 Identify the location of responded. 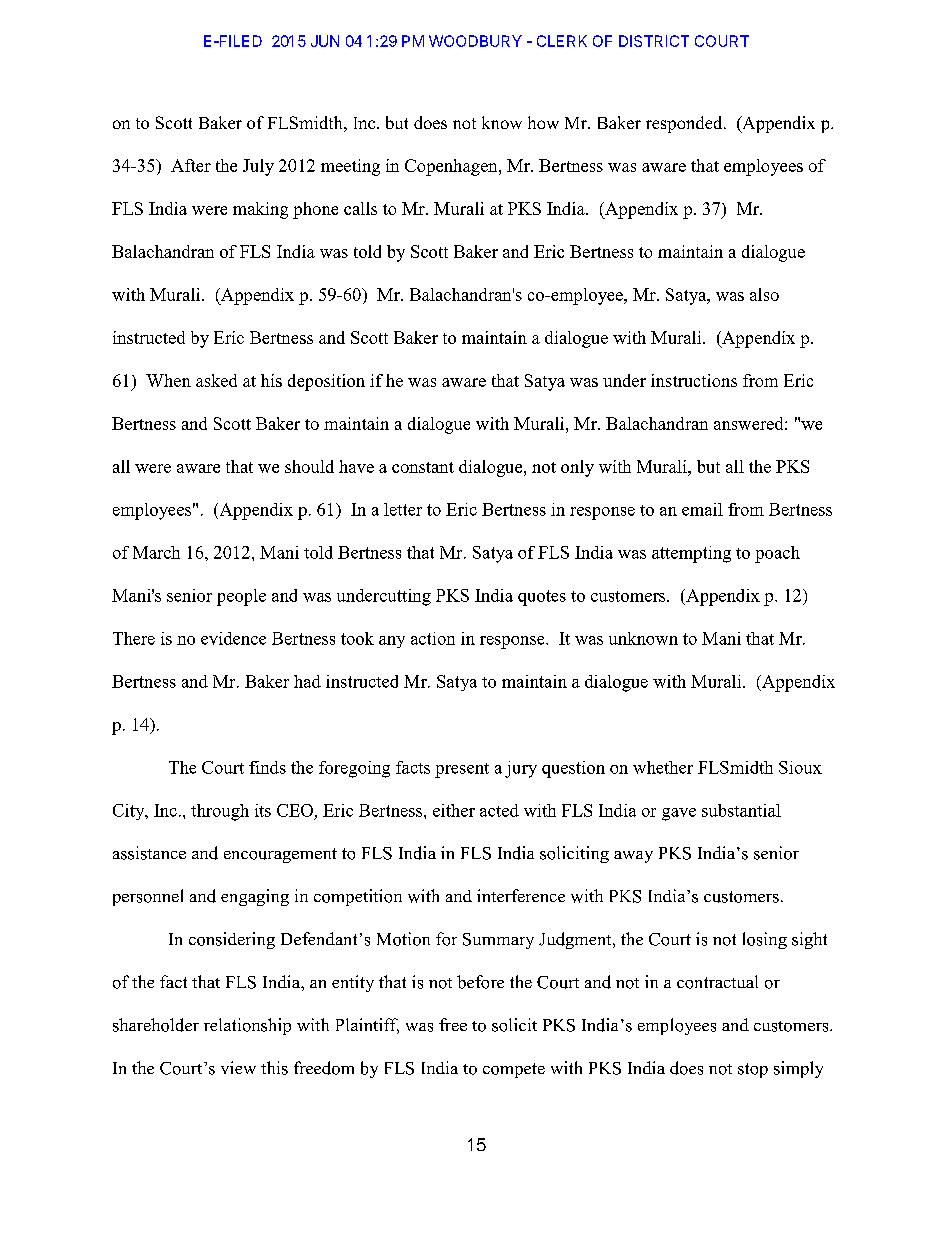
(685, 124).
